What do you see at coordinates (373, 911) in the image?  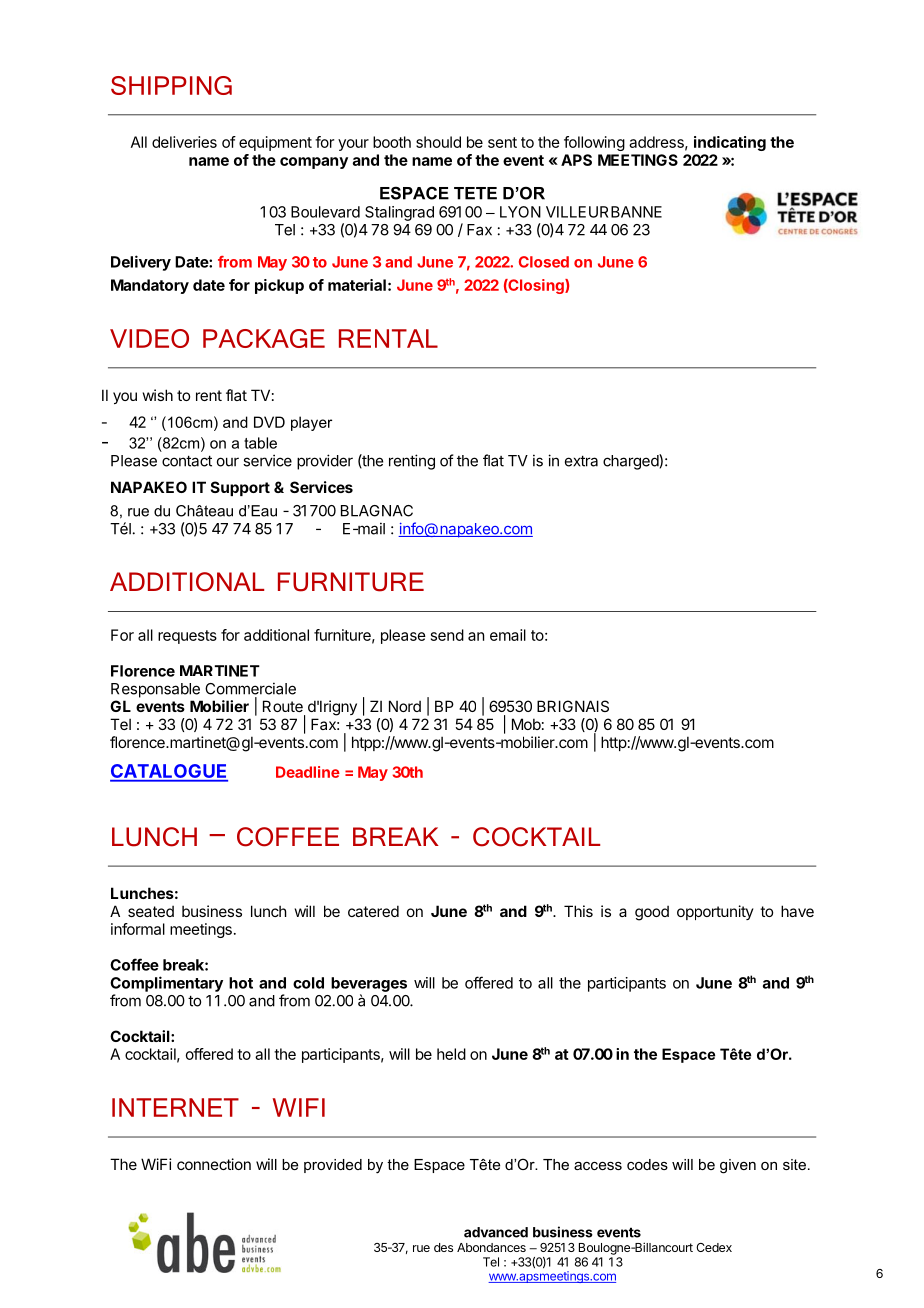 I see `catered` at bounding box center [373, 911].
